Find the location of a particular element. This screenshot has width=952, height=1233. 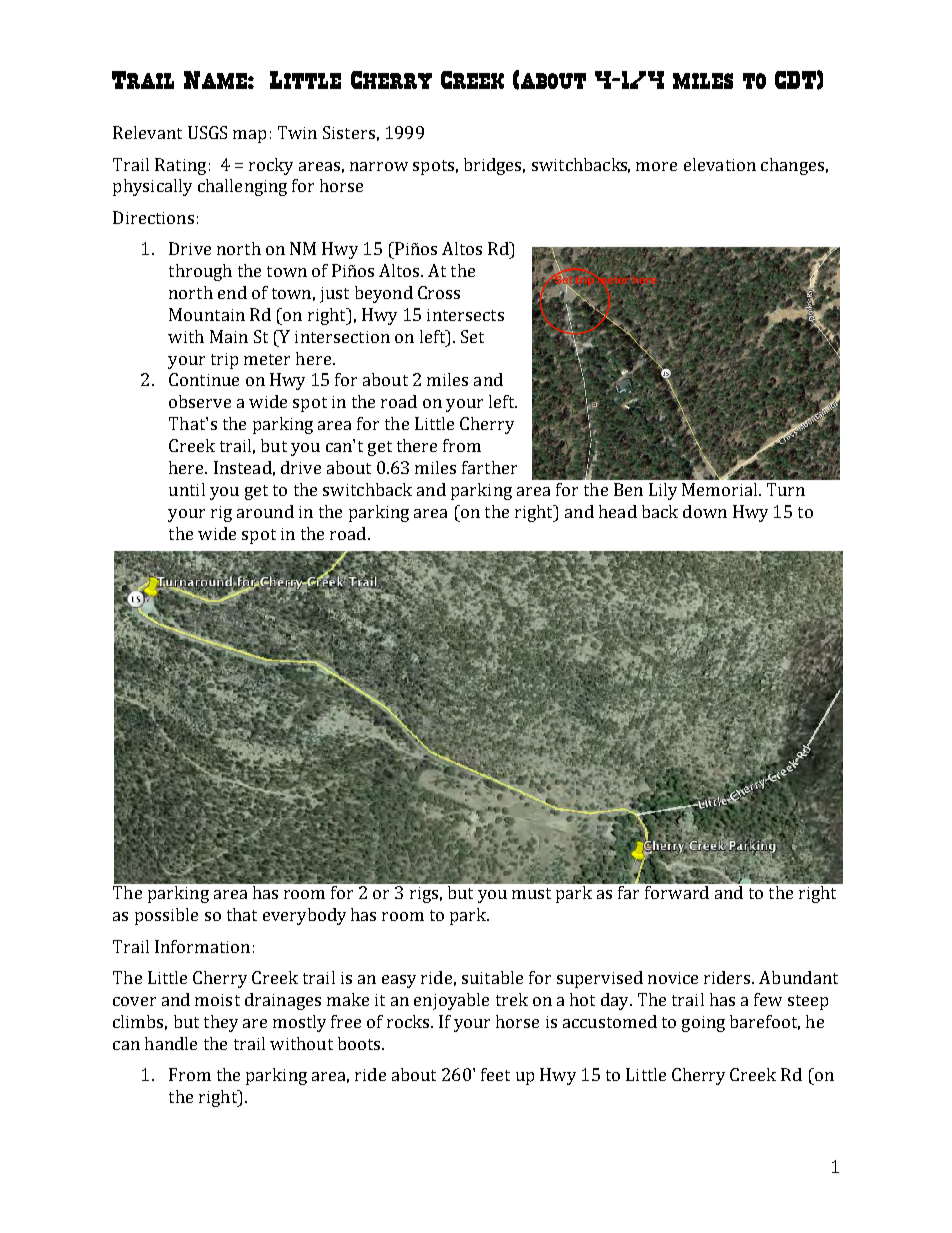

narrow is located at coordinates (379, 166).
